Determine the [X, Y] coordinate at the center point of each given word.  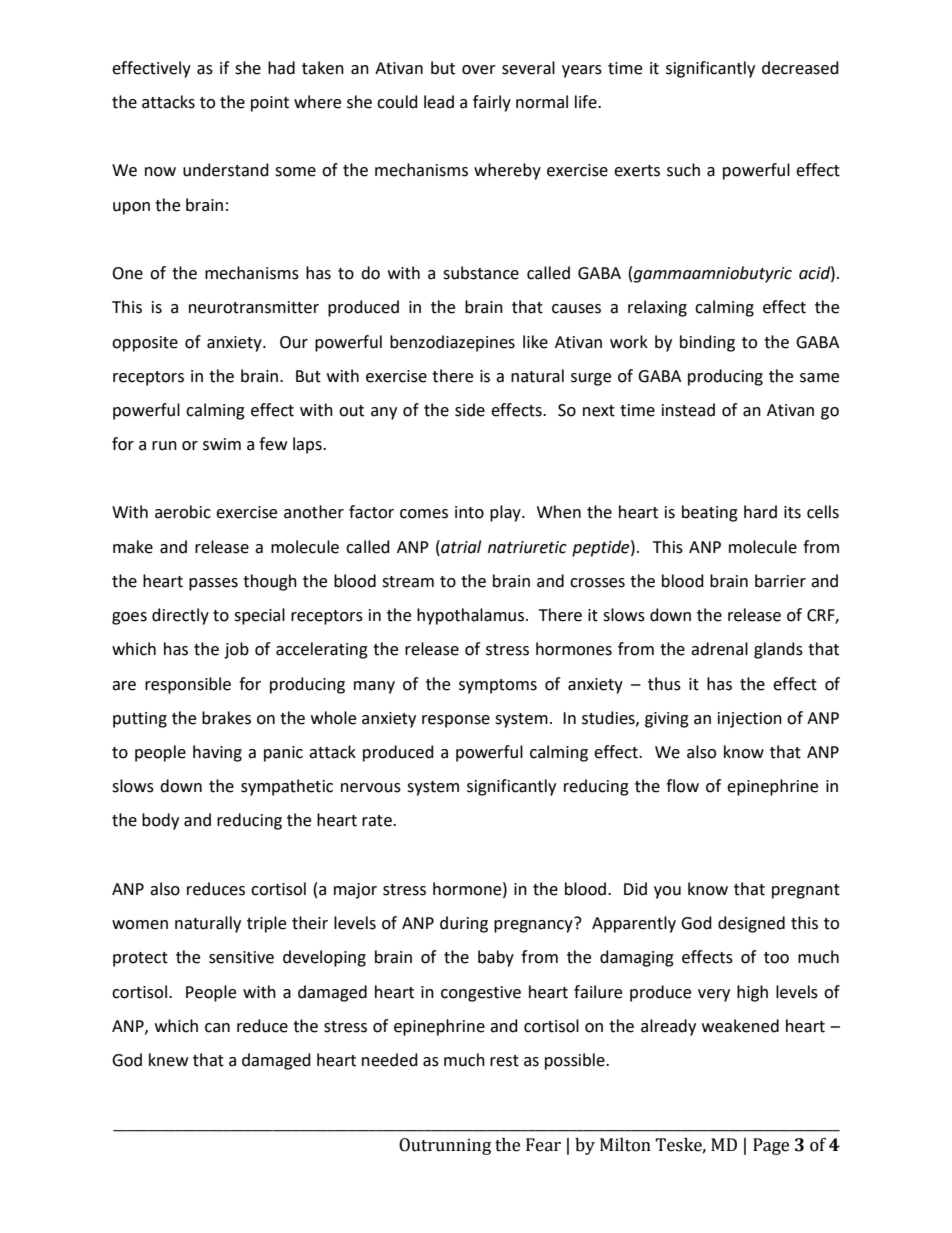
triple [266, 924]
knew [168, 1060]
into [469, 512]
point [270, 104]
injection [750, 720]
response [456, 721]
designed [751, 924]
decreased [800, 68]
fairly [492, 103]
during [464, 924]
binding [707, 343]
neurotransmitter [254, 307]
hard [760, 512]
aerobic [183, 512]
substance [481, 273]
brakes [226, 718]
